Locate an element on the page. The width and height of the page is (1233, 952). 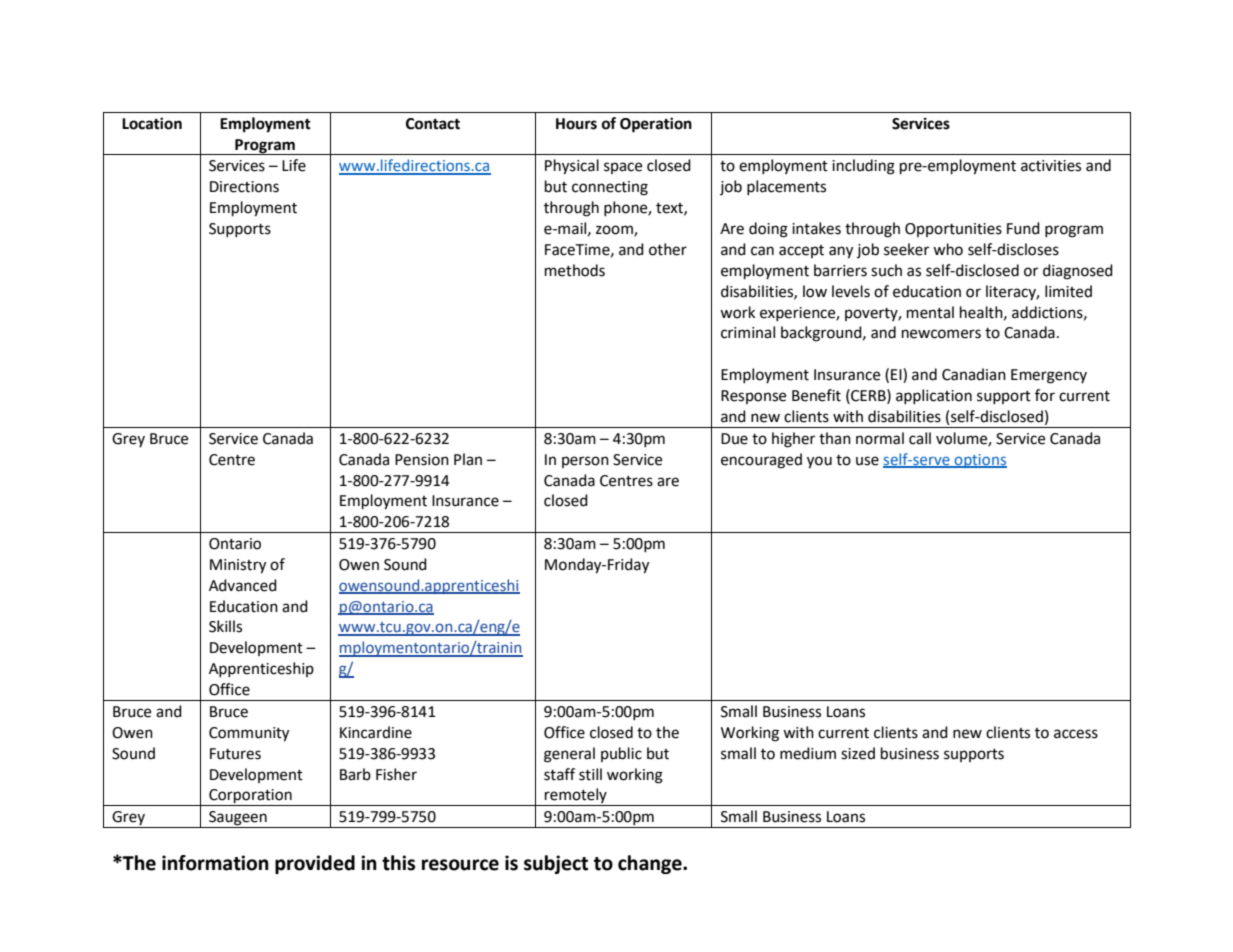
change is located at coordinates (651, 864).
